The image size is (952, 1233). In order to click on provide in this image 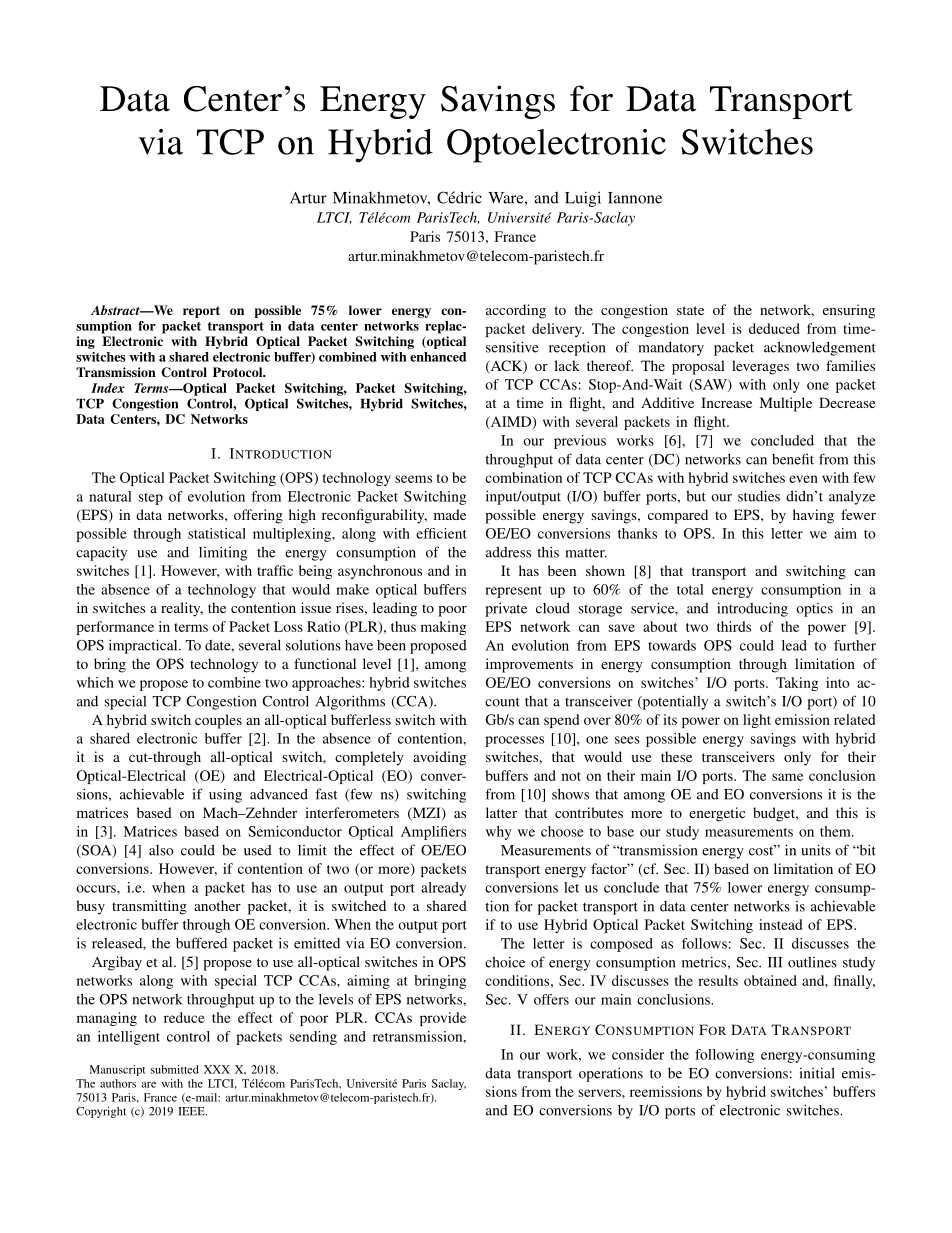, I will do `click(443, 1019)`.
